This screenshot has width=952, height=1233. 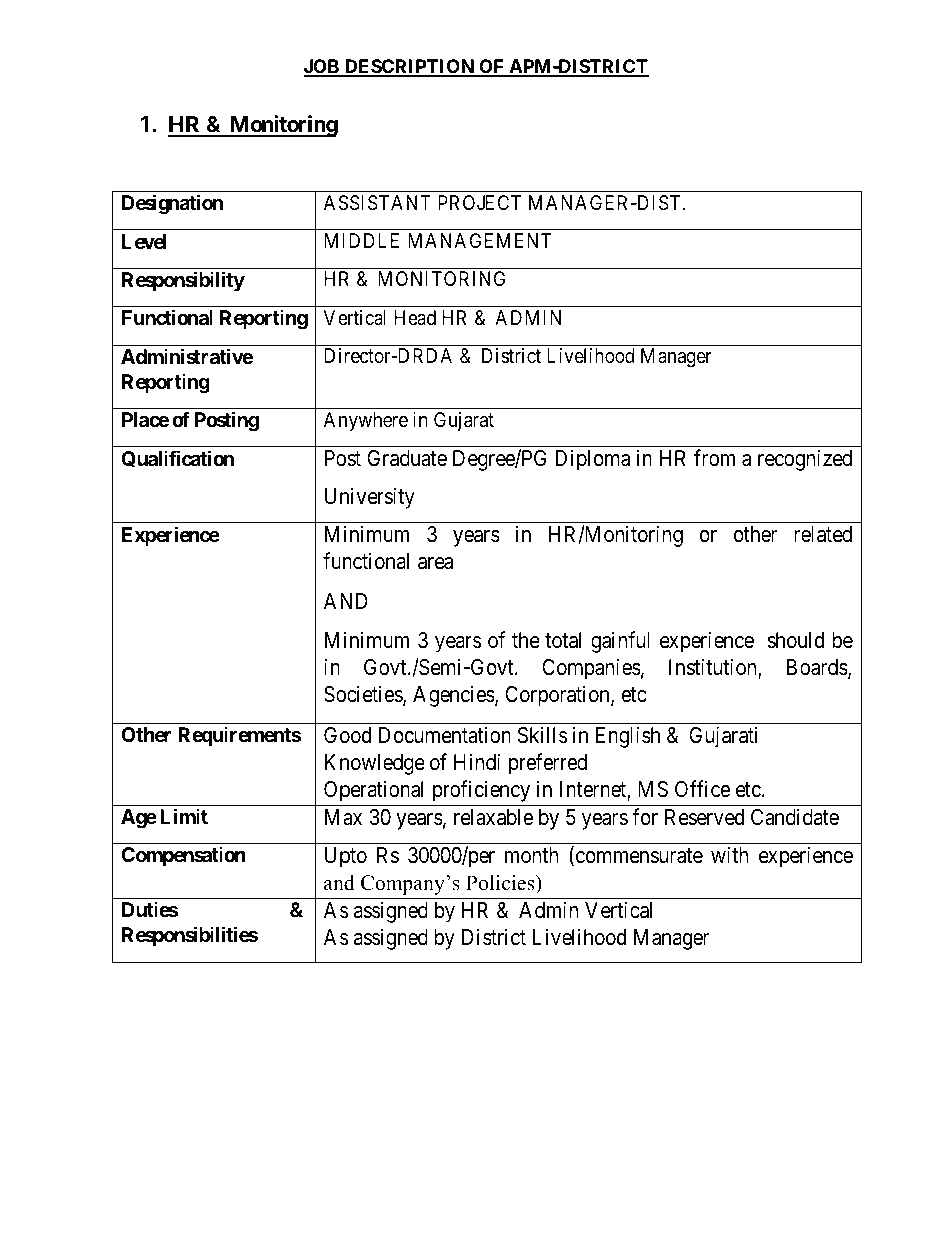 I want to click on area, so click(x=435, y=563).
